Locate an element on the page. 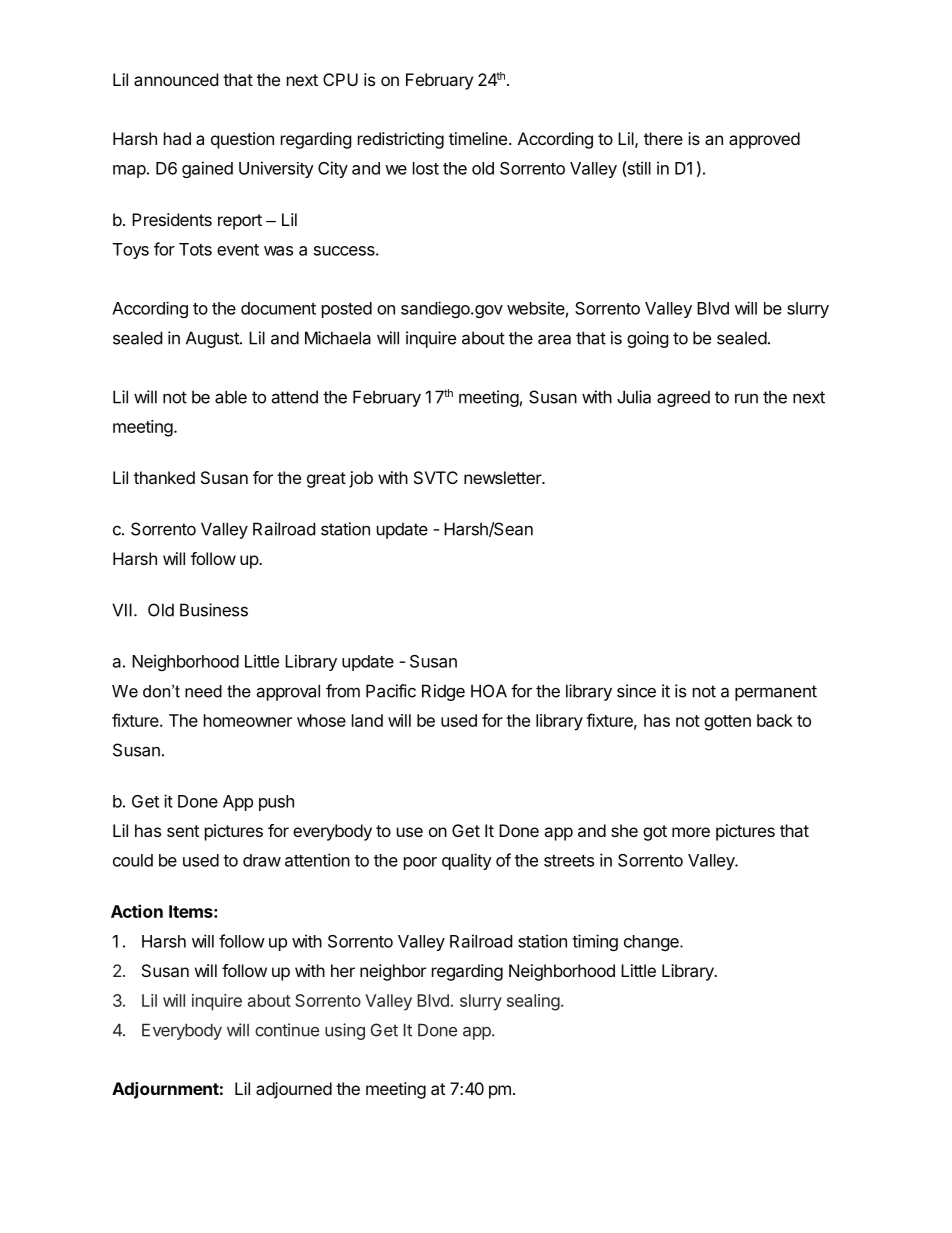 This page has height=1233, width=952. there is located at coordinates (663, 138).
